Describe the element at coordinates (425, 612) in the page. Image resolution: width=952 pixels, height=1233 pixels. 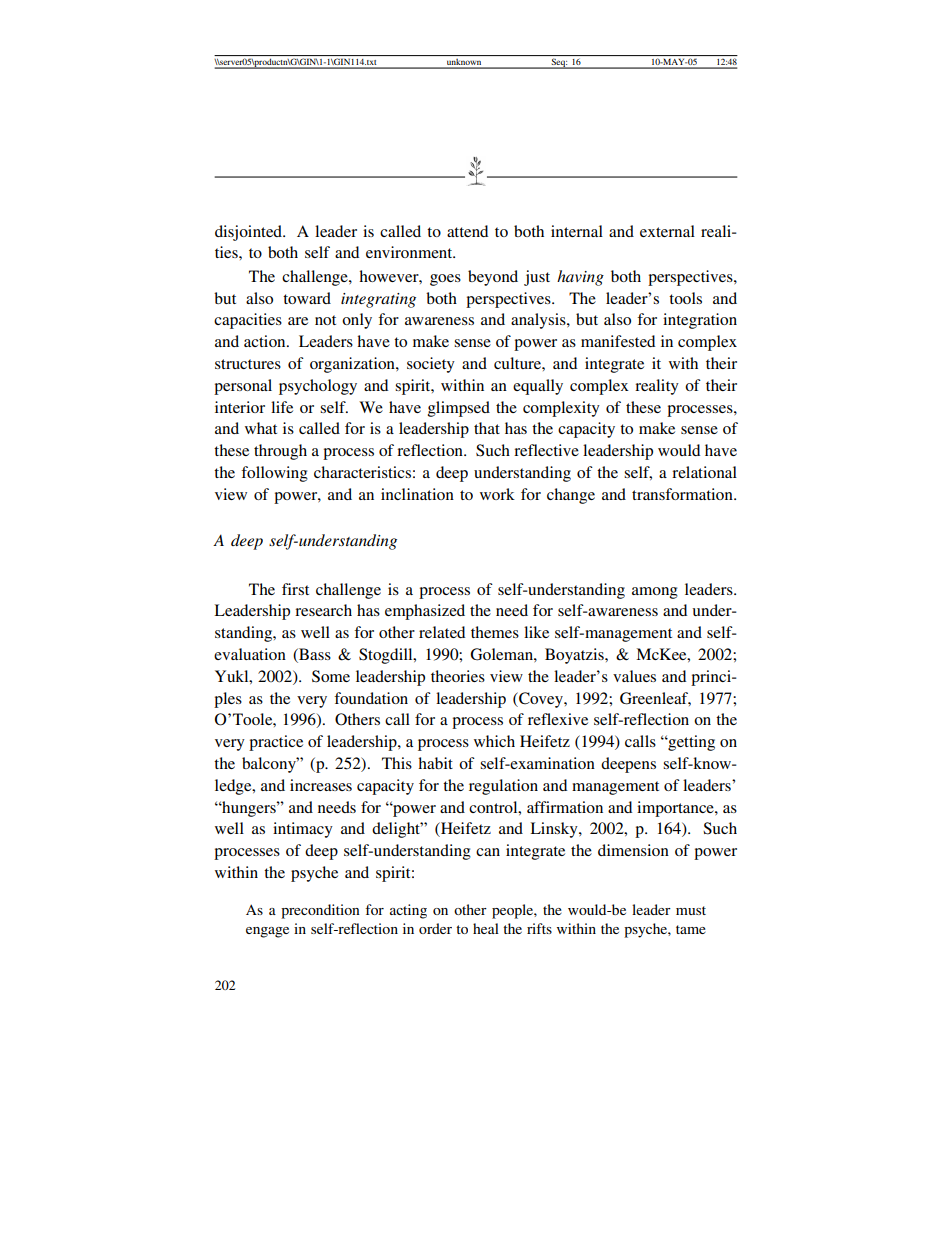
I see `emphasized` at that location.
